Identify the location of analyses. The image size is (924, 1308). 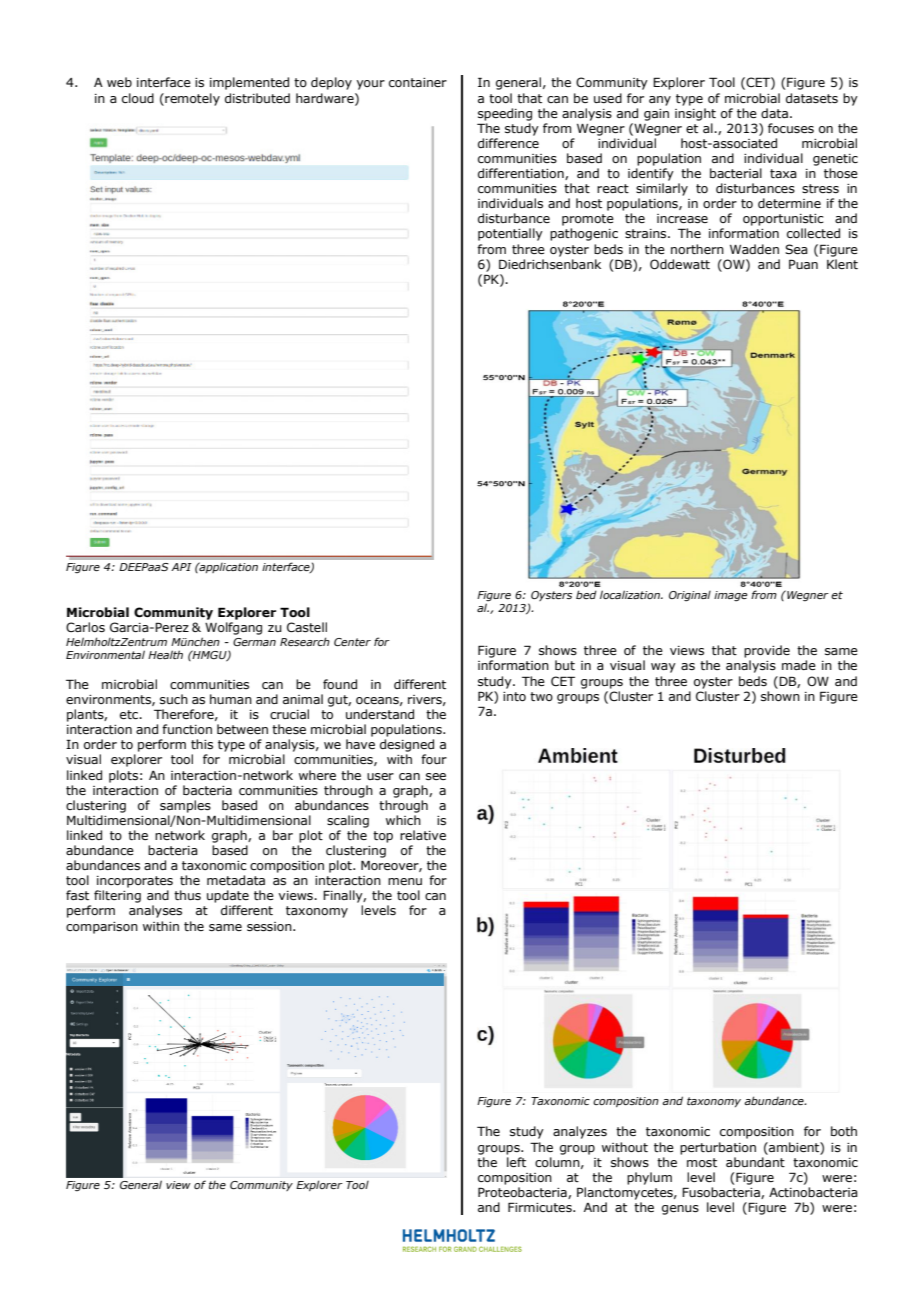
(155, 911).
